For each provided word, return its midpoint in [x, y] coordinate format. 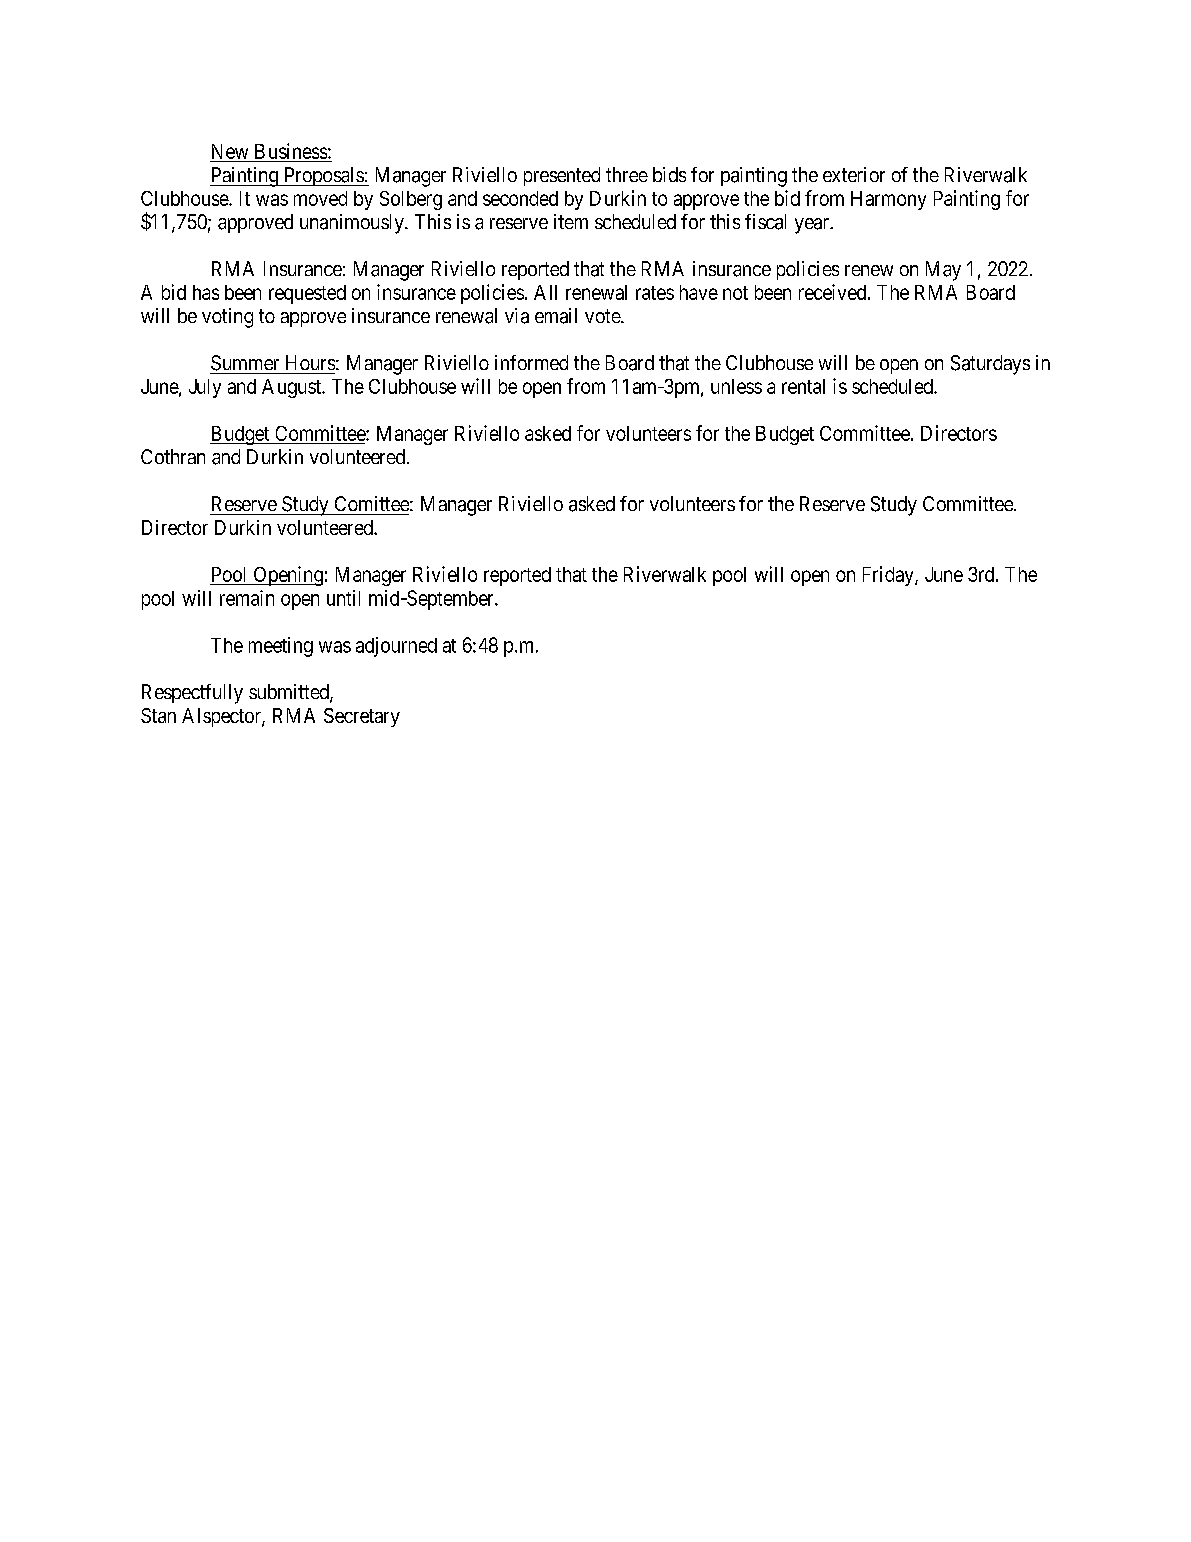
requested [307, 294]
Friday [889, 576]
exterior [854, 174]
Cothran [173, 456]
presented [562, 176]
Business [291, 151]
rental [803, 386]
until [343, 598]
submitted [290, 693]
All [545, 292]
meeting [281, 647]
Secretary [362, 717]
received [834, 292]
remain [247, 598]
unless [736, 386]
